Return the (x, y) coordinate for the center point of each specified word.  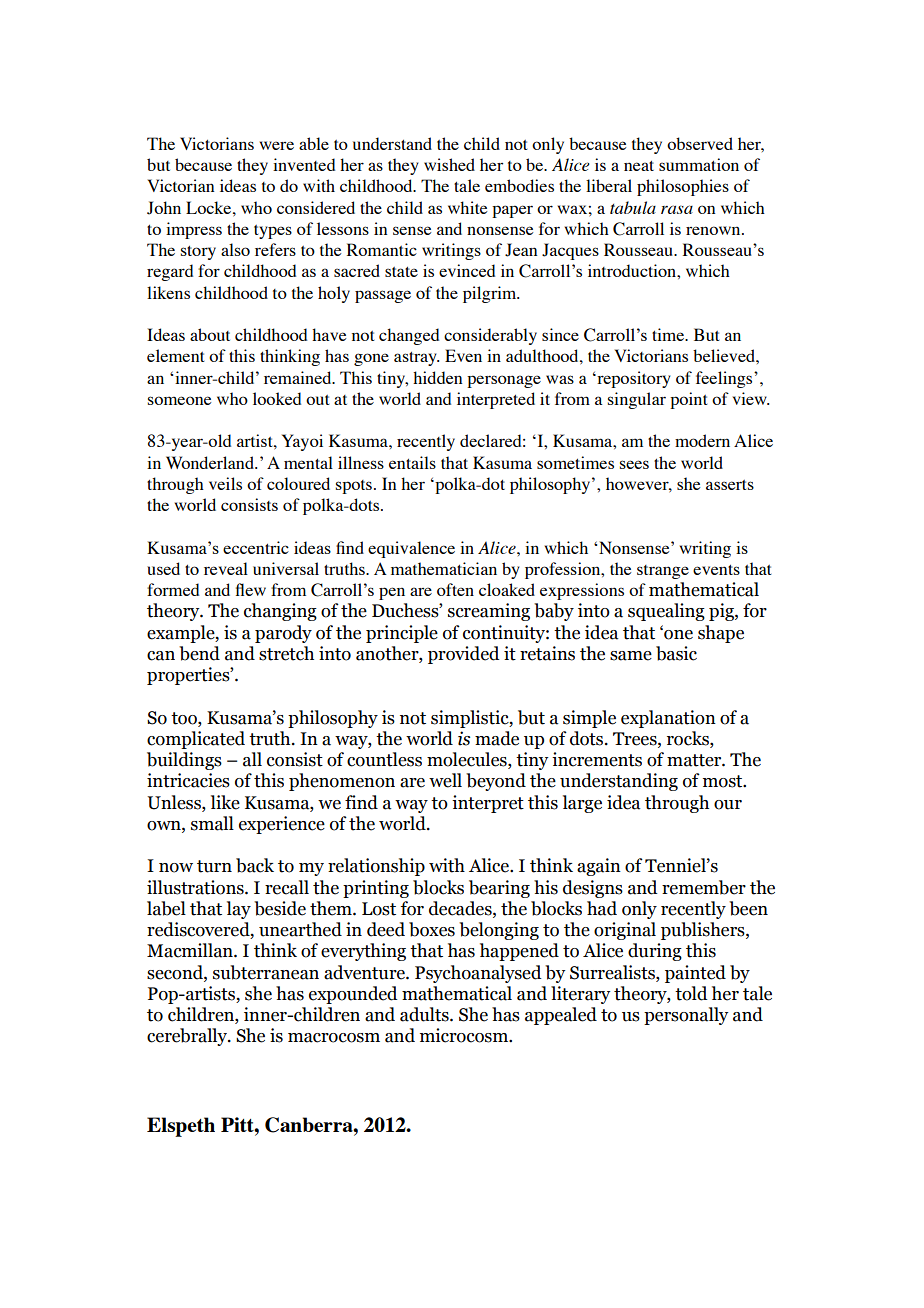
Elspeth (181, 1127)
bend (199, 653)
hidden (437, 377)
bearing (499, 889)
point (689, 400)
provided (464, 655)
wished (449, 164)
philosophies (683, 187)
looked (277, 398)
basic (676, 653)
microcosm (465, 1035)
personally (686, 1016)
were (277, 145)
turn (214, 866)
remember (704, 887)
